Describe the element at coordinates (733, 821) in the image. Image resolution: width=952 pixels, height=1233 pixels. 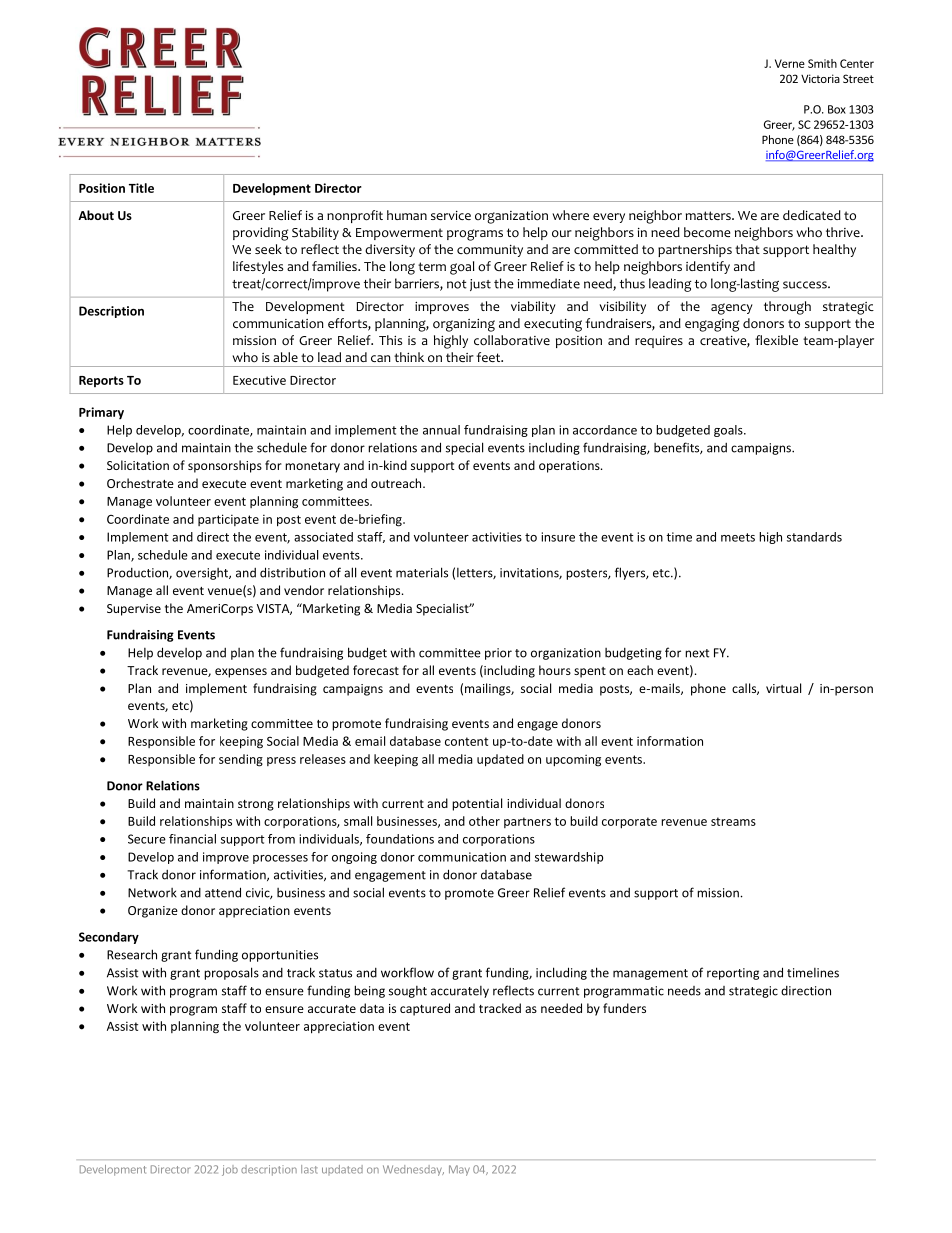
I see `streams` at that location.
